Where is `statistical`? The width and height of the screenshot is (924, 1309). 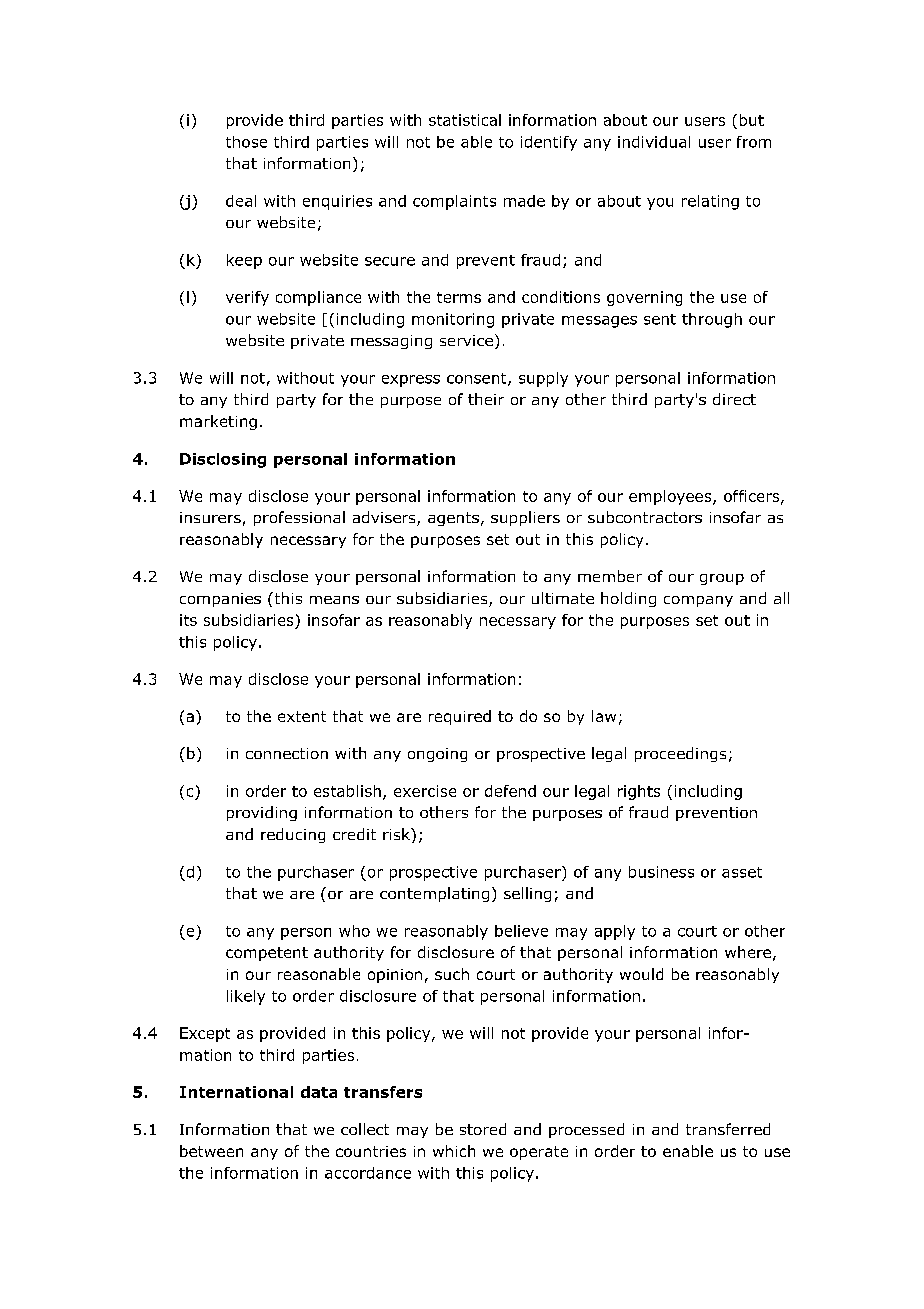 statistical is located at coordinates (465, 120).
